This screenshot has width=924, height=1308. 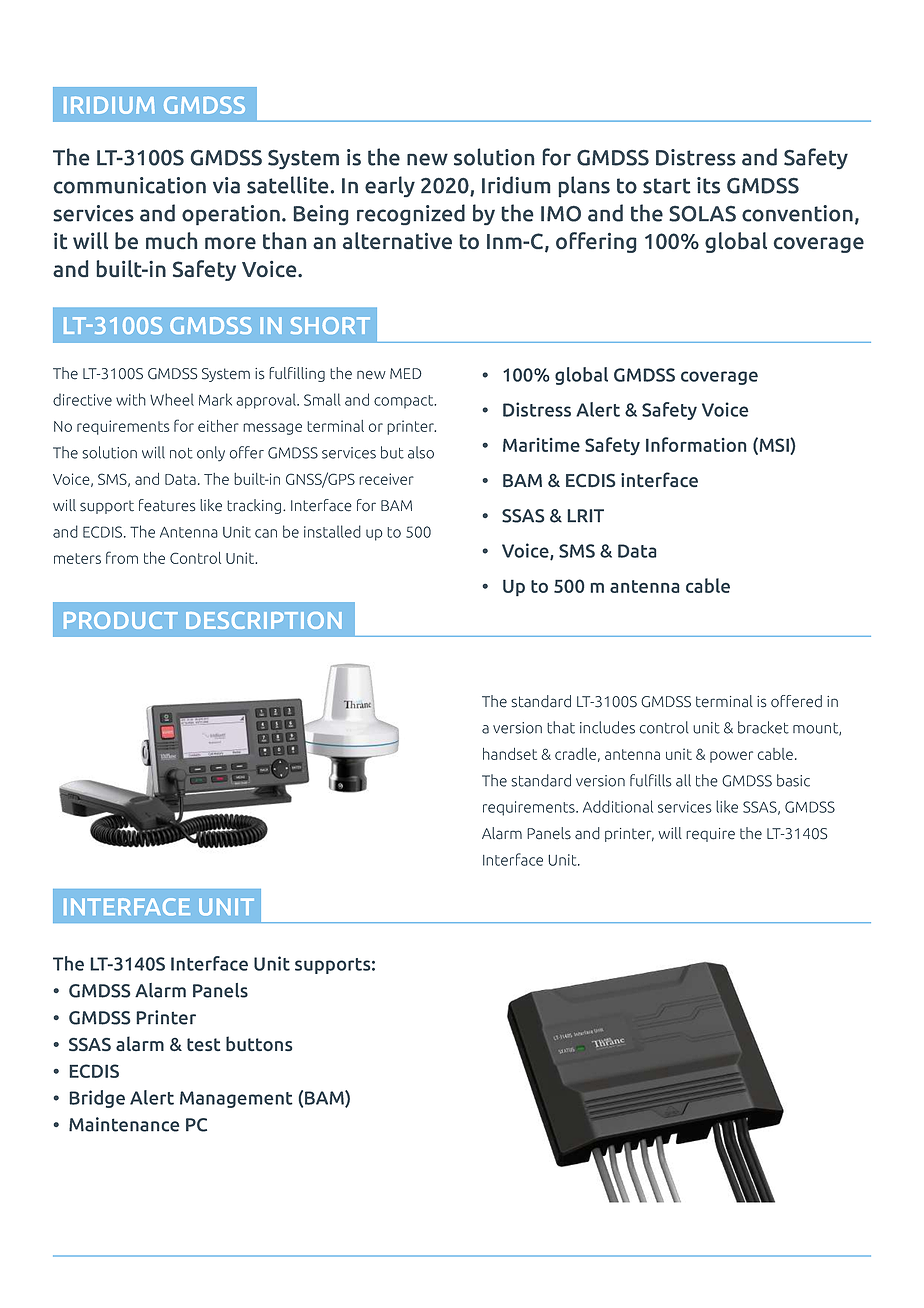 I want to click on recognized, so click(x=411, y=214).
